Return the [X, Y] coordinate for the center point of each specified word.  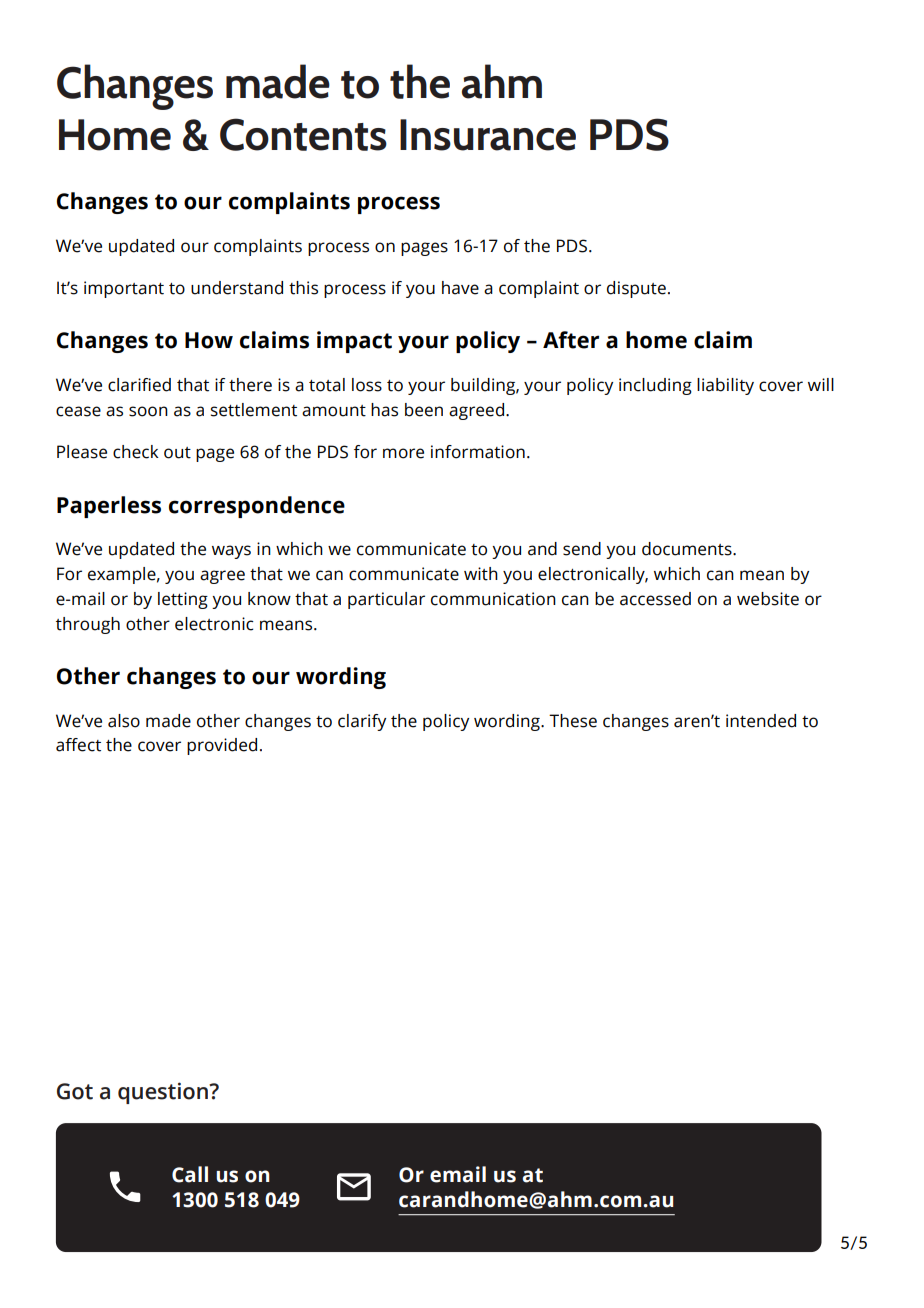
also [124, 721]
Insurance [488, 135]
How [209, 340]
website [768, 599]
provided [222, 746]
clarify [362, 722]
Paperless [109, 507]
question [164, 1093]
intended [761, 721]
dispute [636, 289]
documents [688, 549]
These [573, 721]
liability [725, 386]
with [481, 574]
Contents [303, 134]
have [460, 288]
